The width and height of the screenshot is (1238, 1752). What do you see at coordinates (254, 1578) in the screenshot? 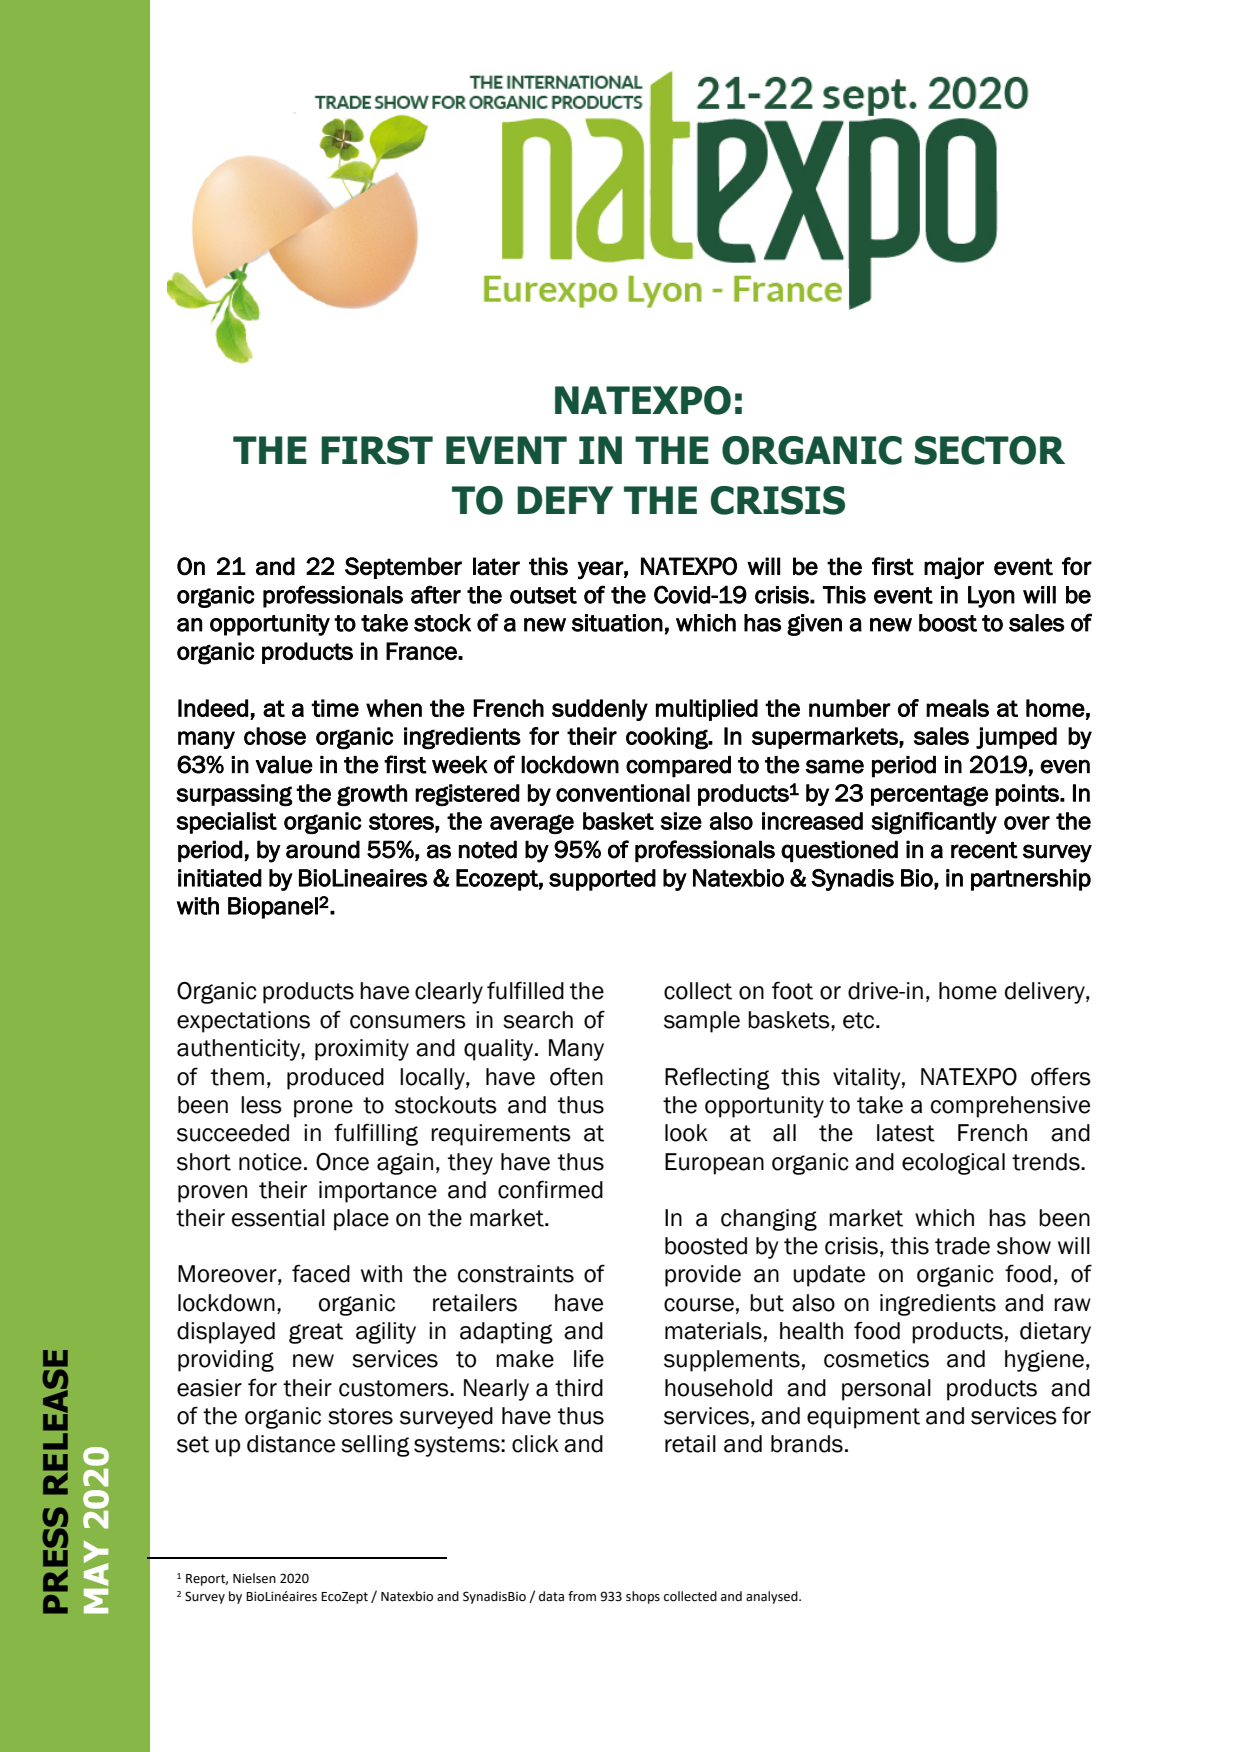
I see `Nielsen` at bounding box center [254, 1578].
